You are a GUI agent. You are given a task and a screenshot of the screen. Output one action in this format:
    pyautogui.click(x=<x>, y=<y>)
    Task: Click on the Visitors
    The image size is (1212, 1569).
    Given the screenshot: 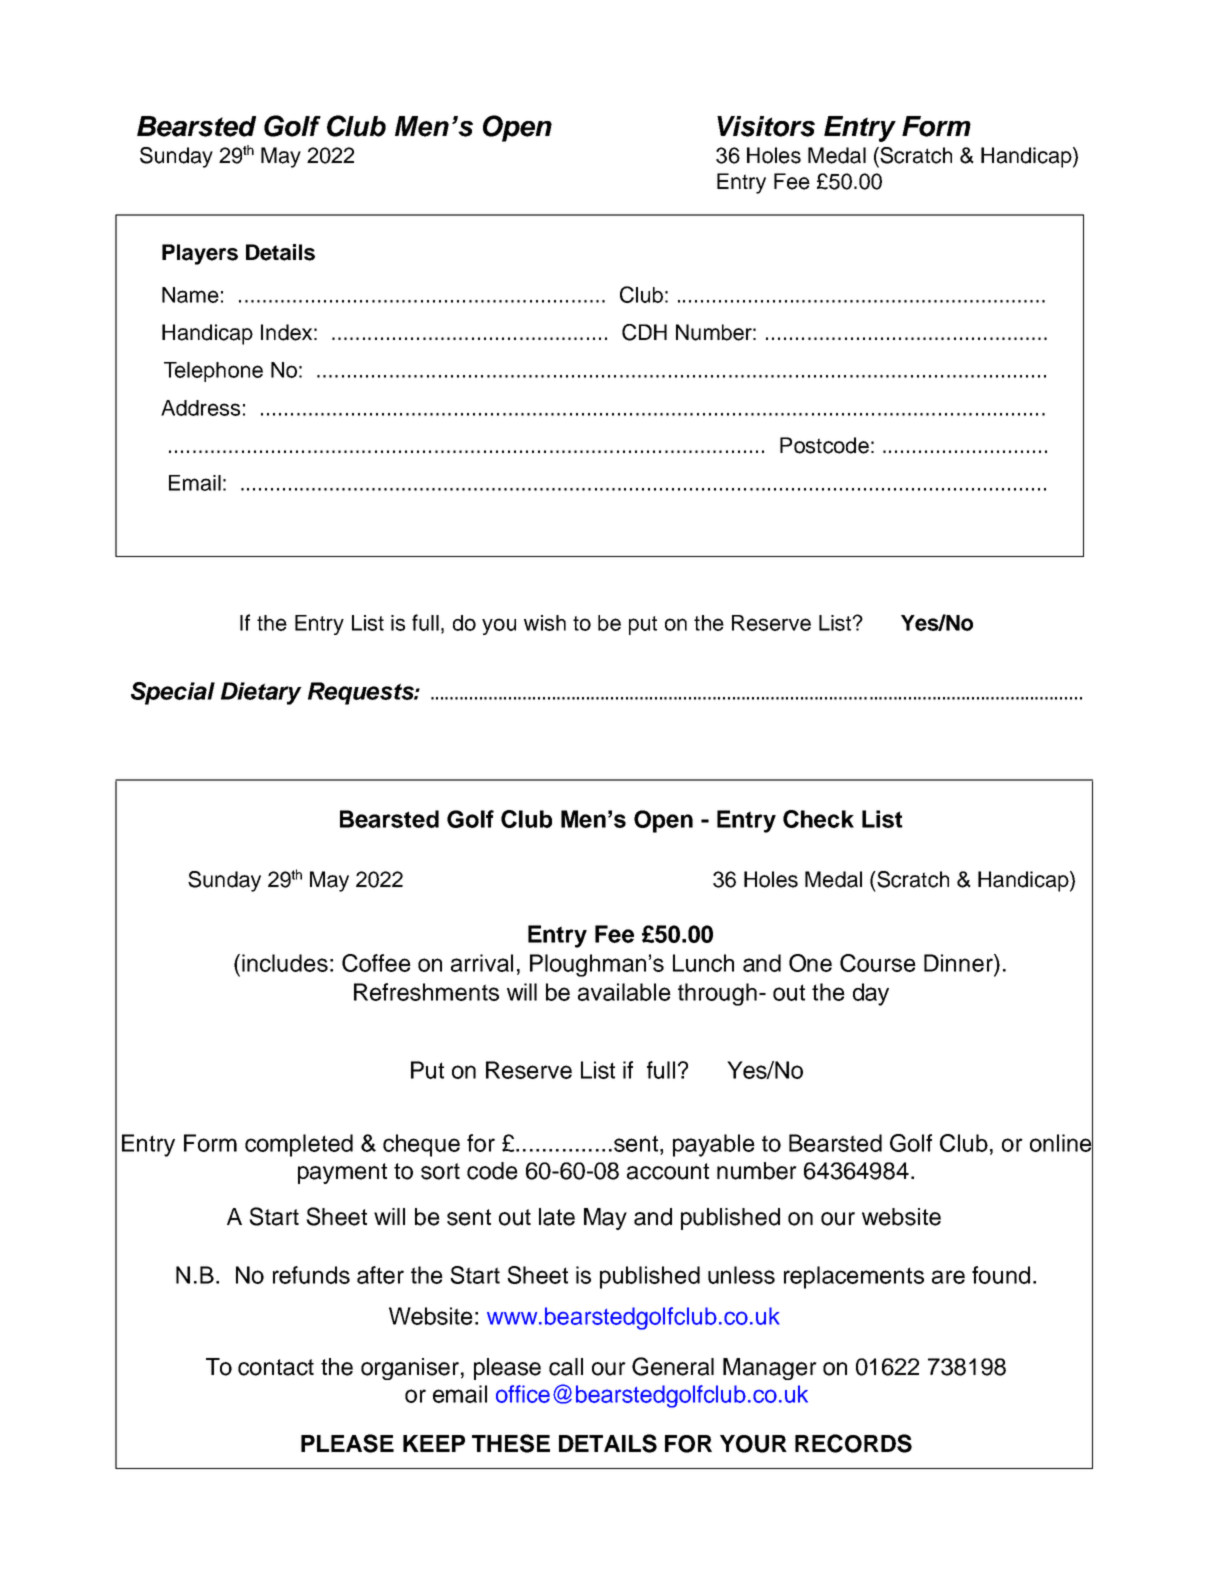 What is the action you would take?
    pyautogui.click(x=766, y=126)
